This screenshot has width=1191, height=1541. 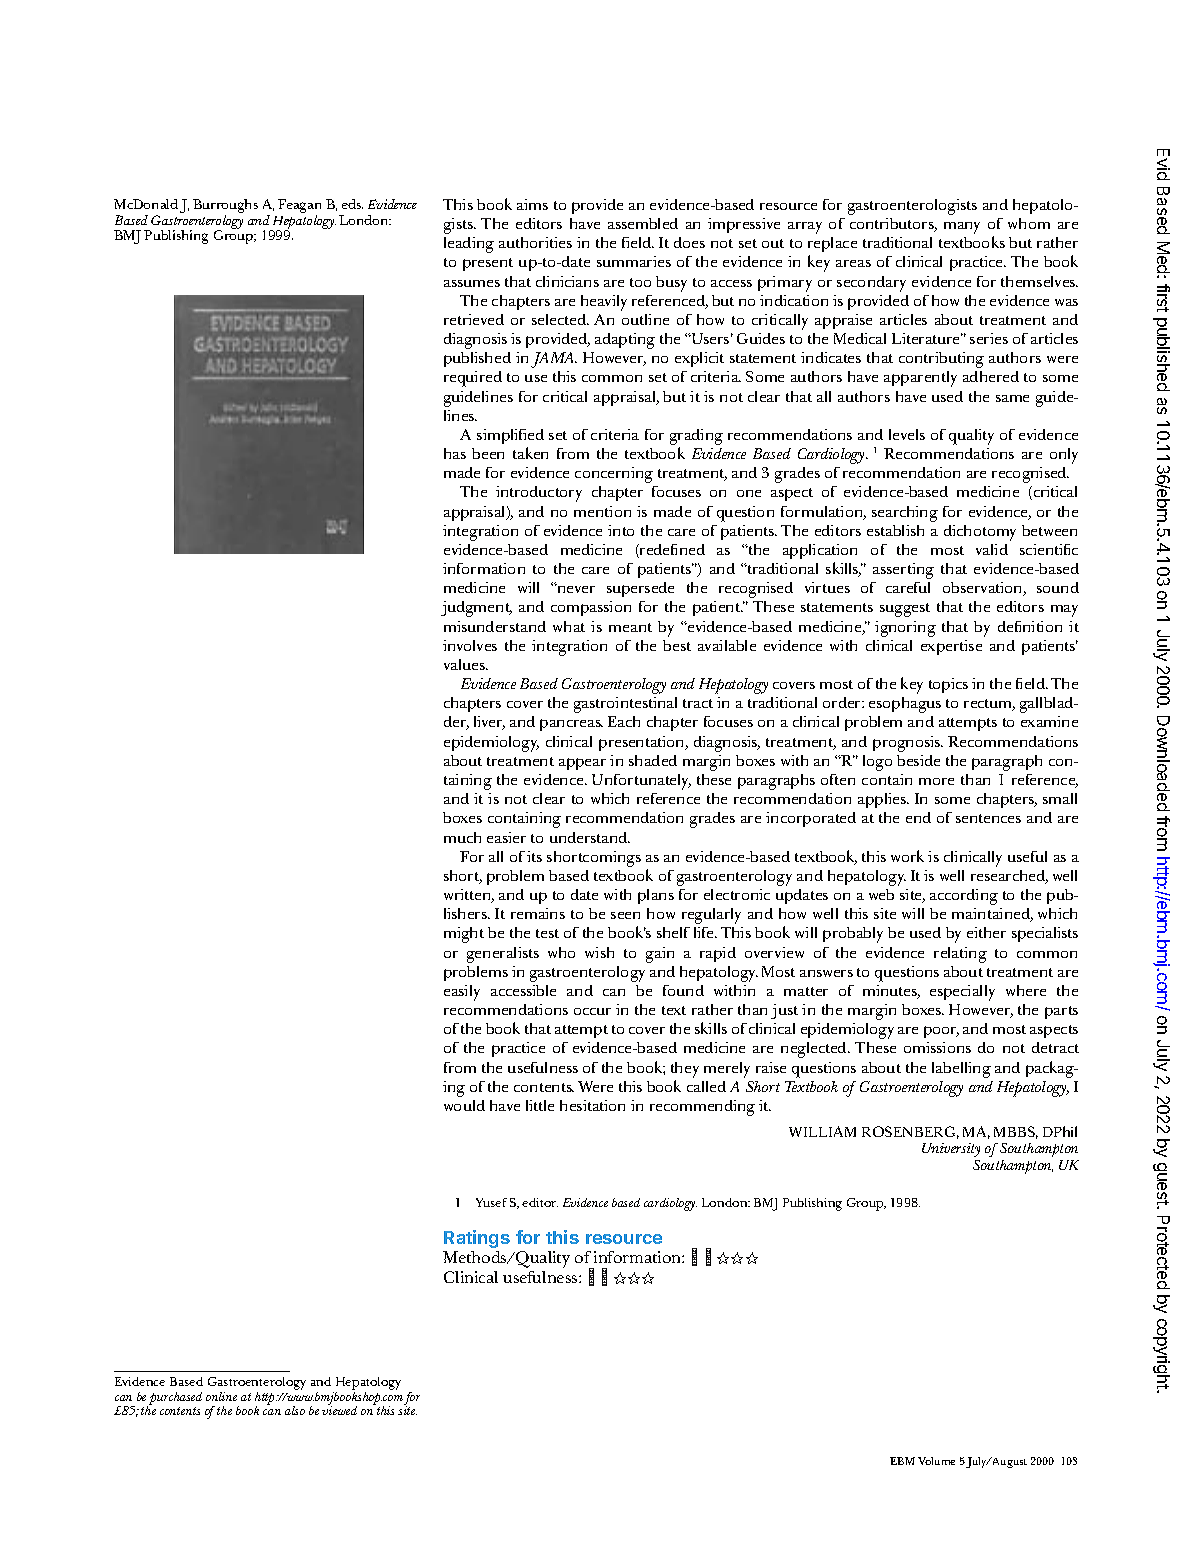 I want to click on Ratings, so click(x=477, y=1239).
